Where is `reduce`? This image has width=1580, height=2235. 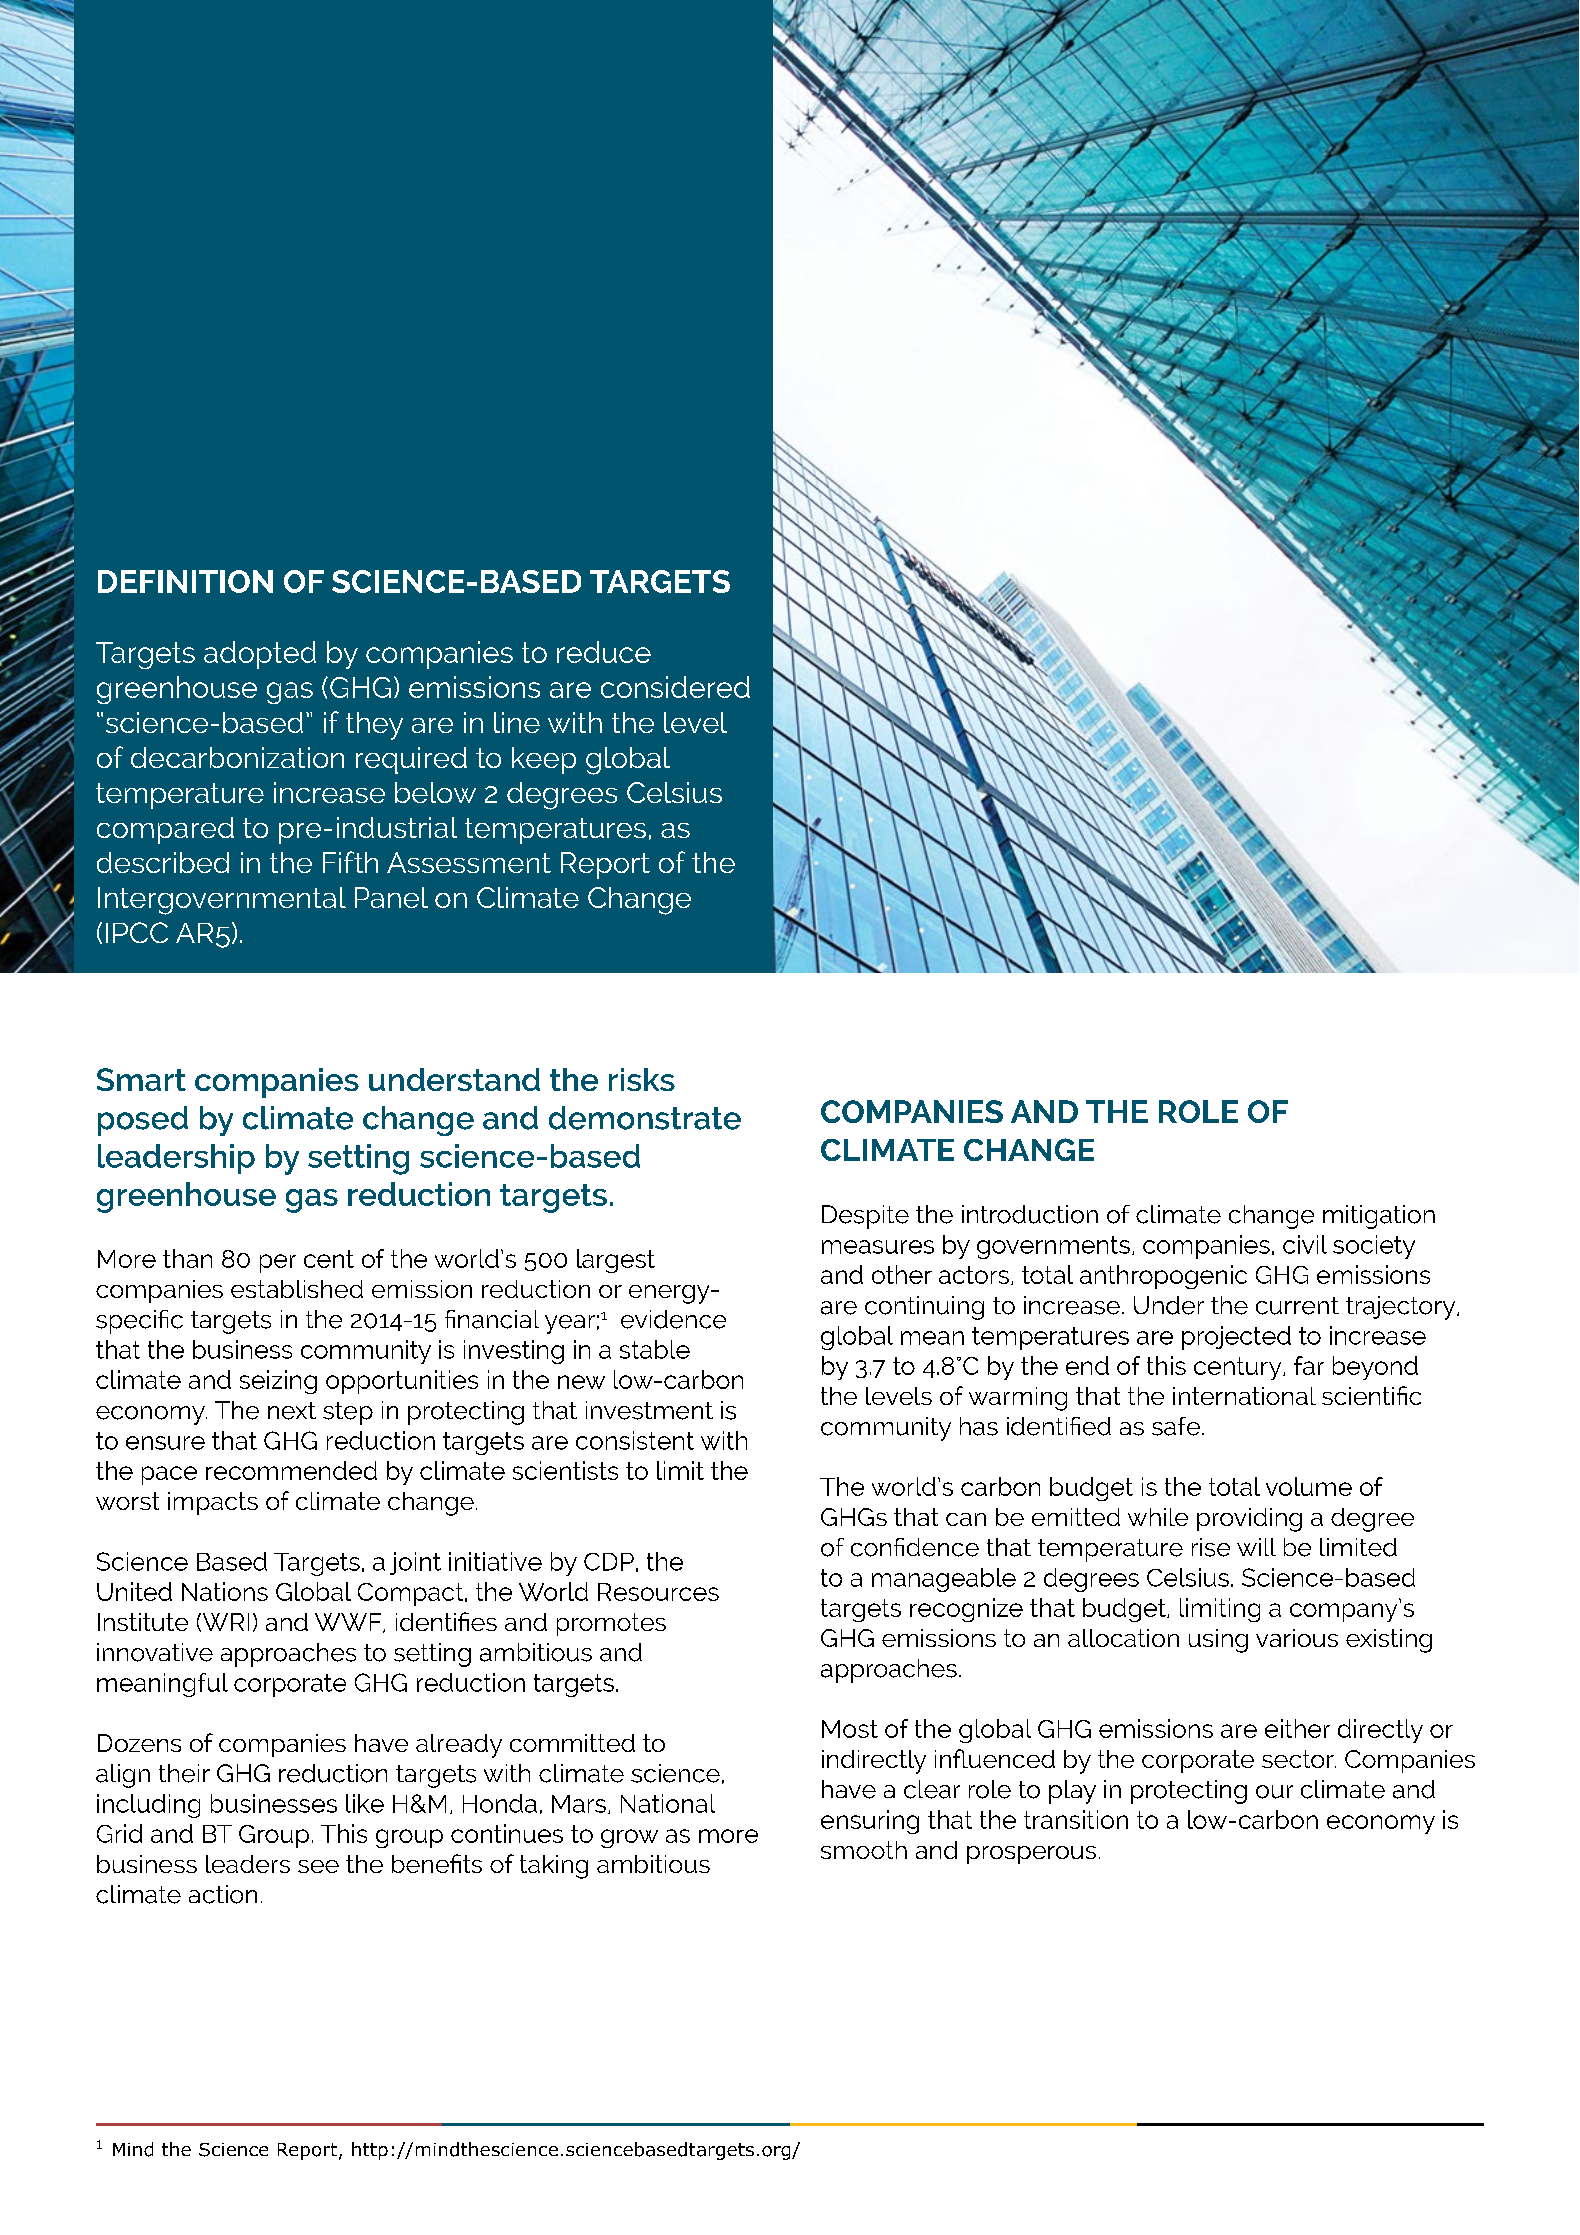
reduce is located at coordinates (604, 652).
